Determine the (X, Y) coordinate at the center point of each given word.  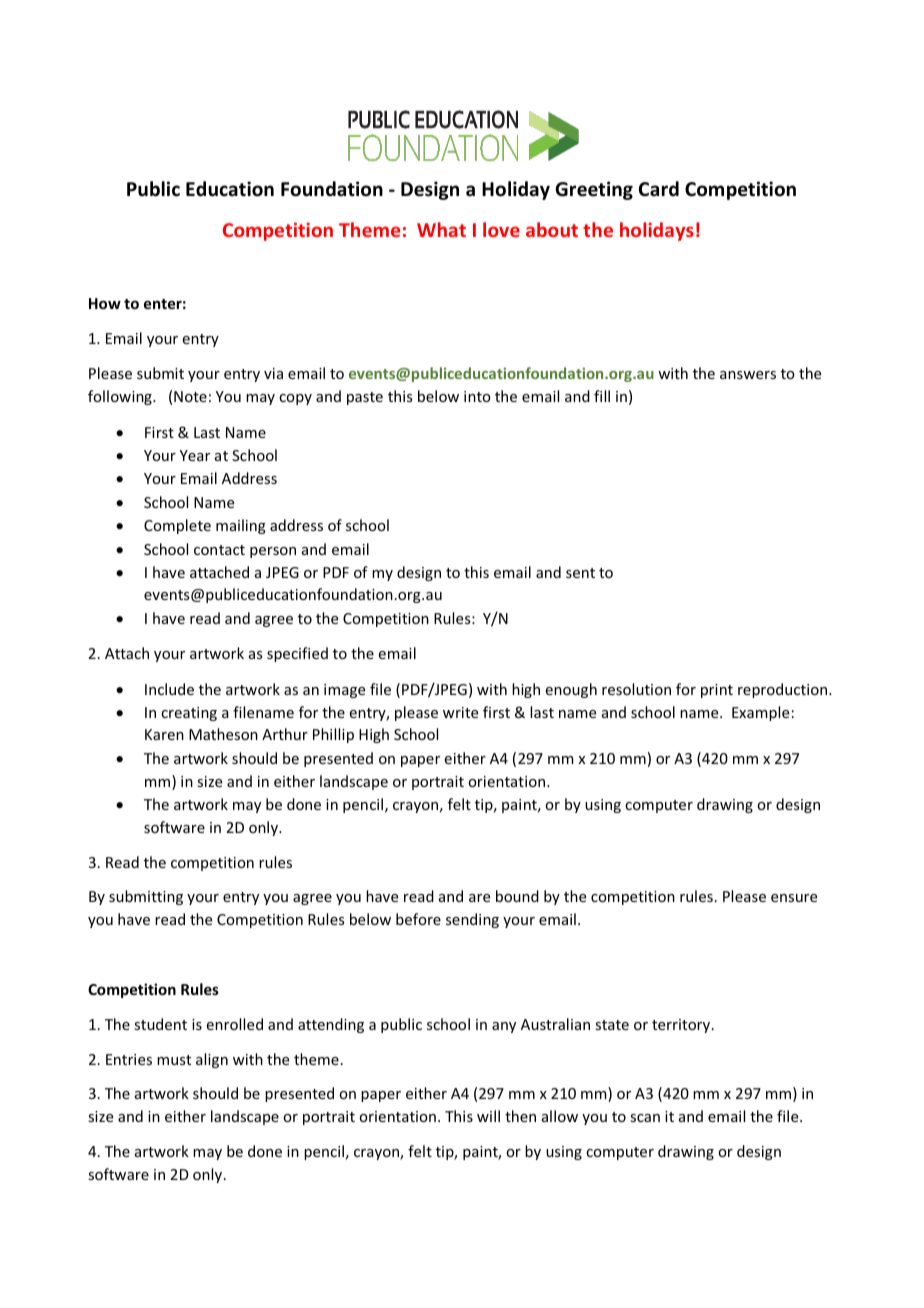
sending (472, 920)
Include (169, 689)
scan (645, 1118)
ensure (794, 898)
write (460, 712)
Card (659, 189)
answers (748, 375)
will (488, 1116)
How (105, 303)
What (441, 229)
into (477, 396)
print (717, 691)
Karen (164, 734)
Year (195, 455)
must (174, 1060)
